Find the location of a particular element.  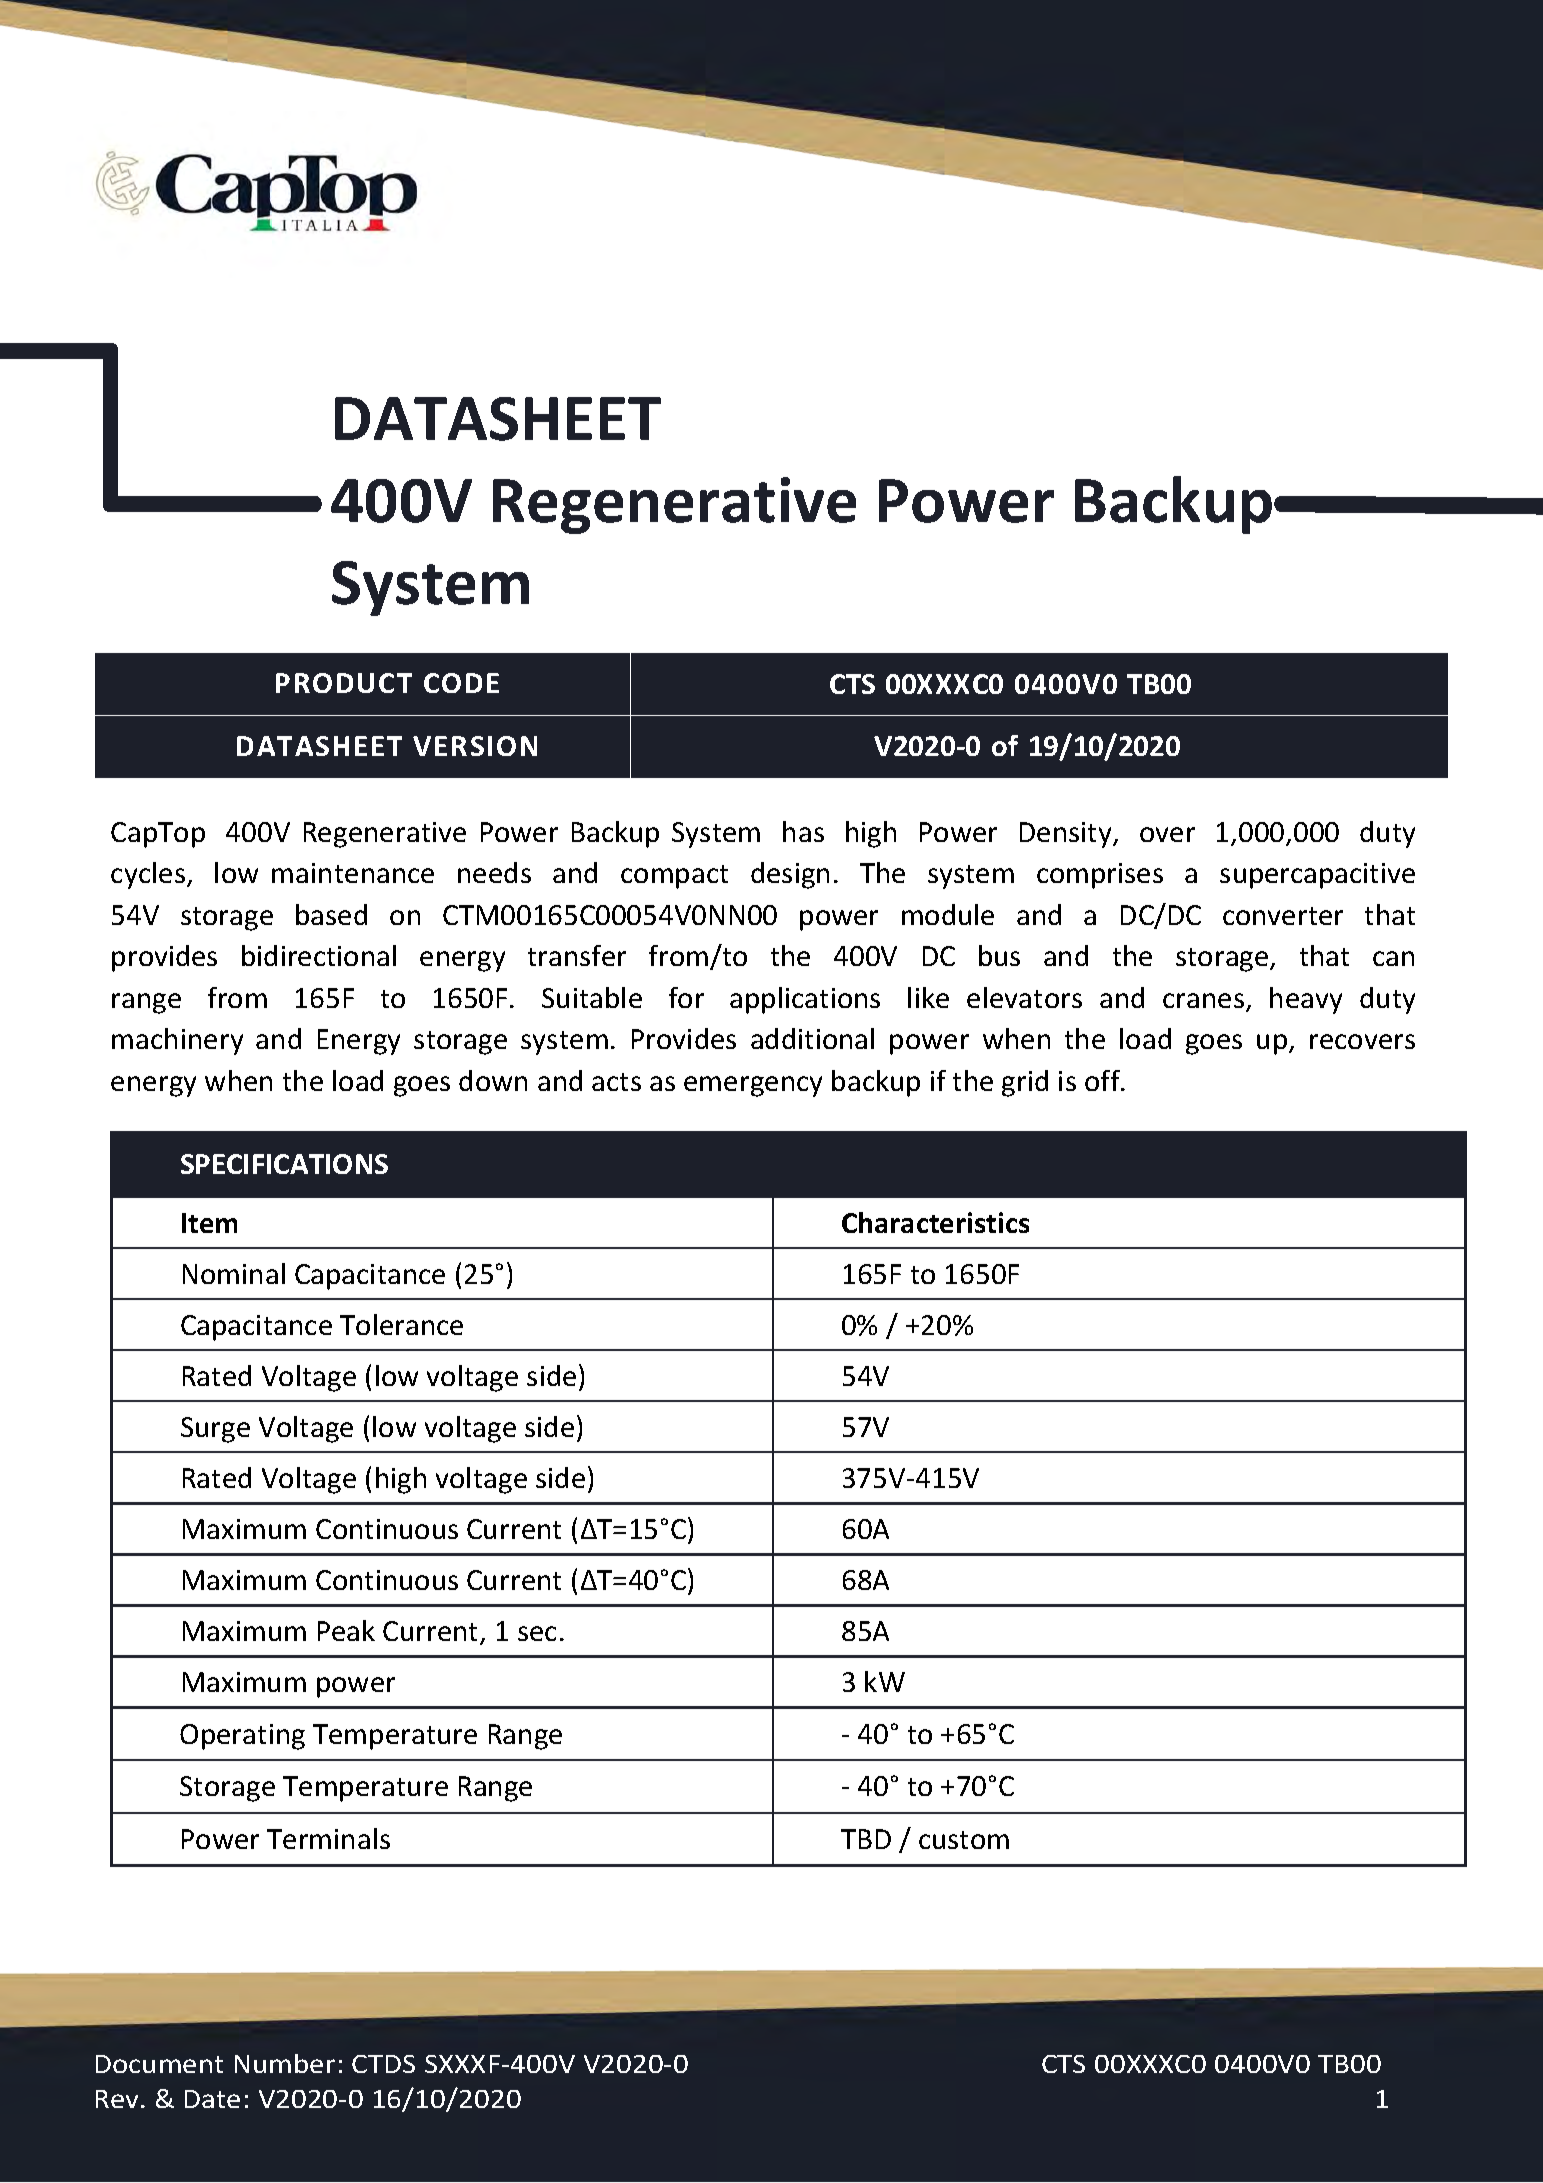

PRODUCT is located at coordinates (344, 683).
